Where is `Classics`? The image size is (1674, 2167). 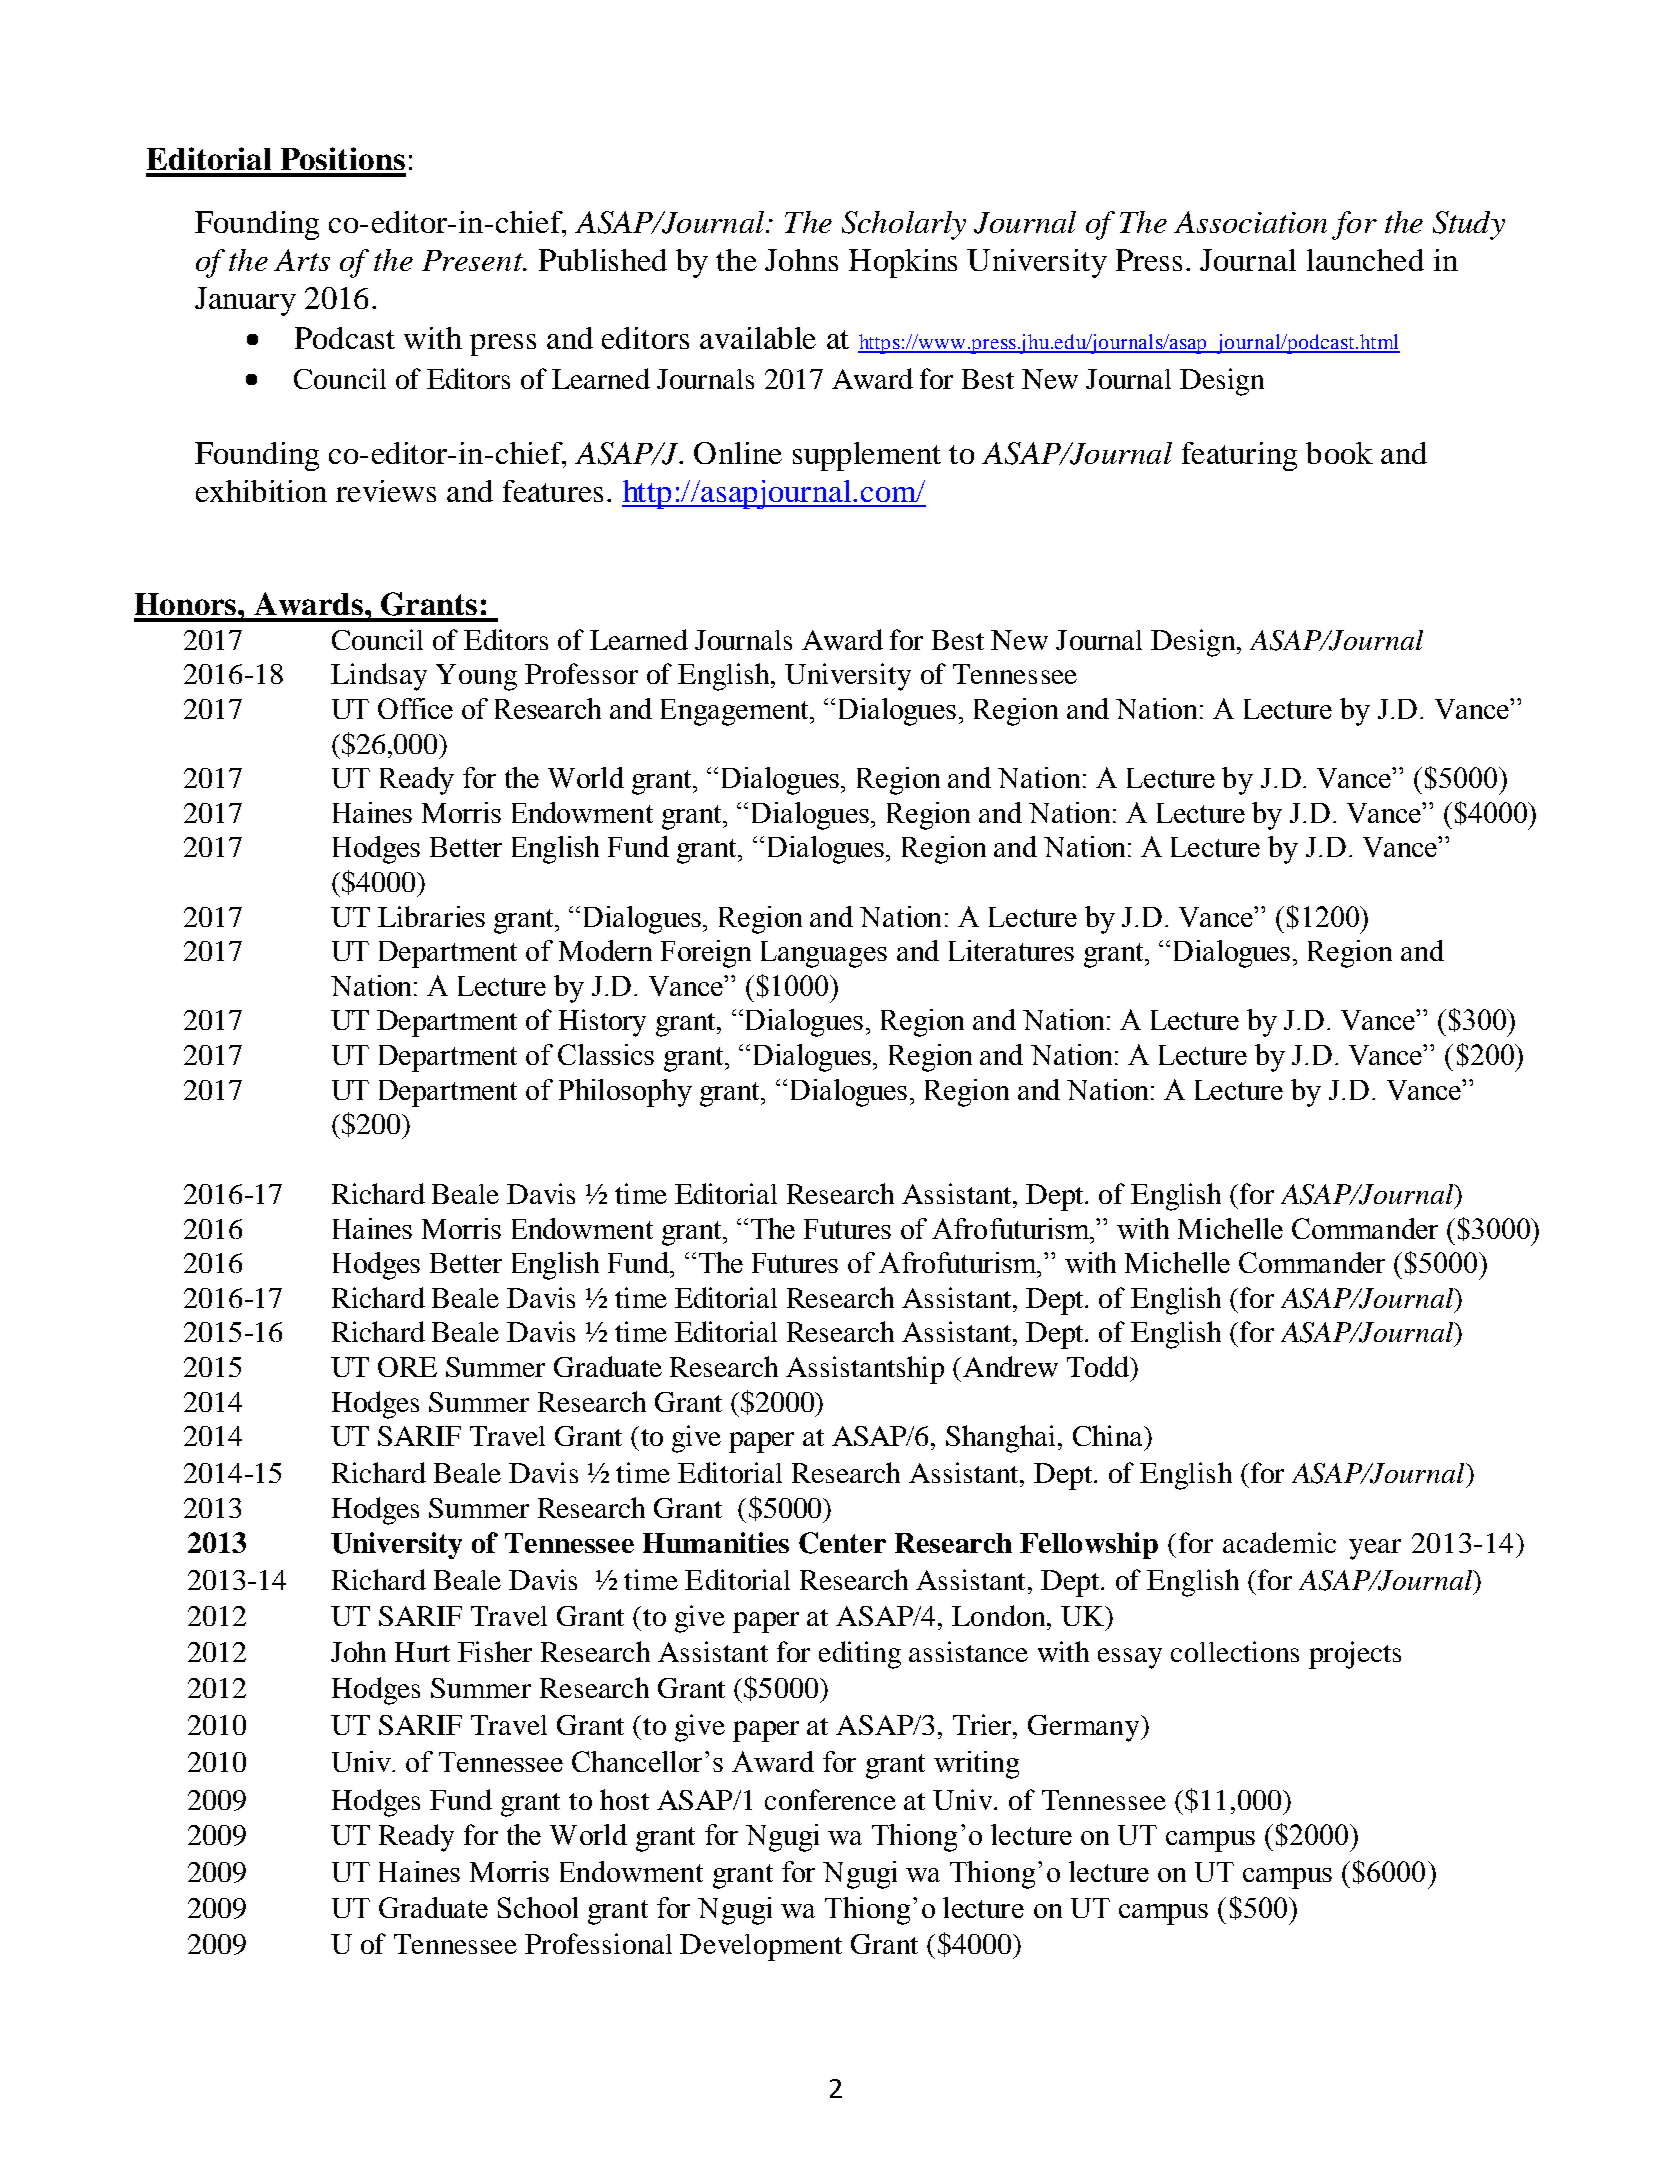 Classics is located at coordinates (606, 1054).
